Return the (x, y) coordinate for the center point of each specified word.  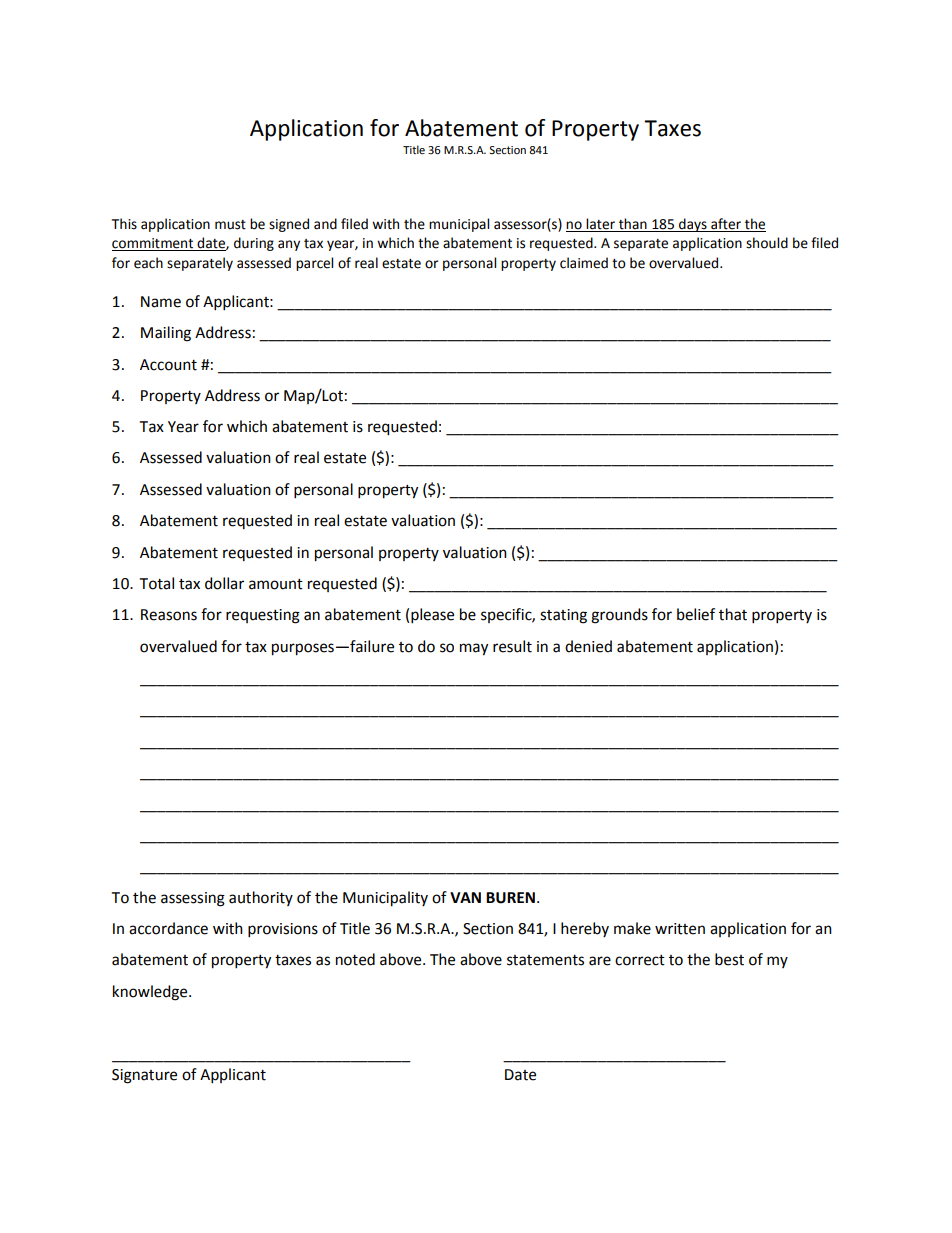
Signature (144, 1076)
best (729, 959)
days (693, 225)
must (230, 225)
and (325, 224)
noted (355, 959)
